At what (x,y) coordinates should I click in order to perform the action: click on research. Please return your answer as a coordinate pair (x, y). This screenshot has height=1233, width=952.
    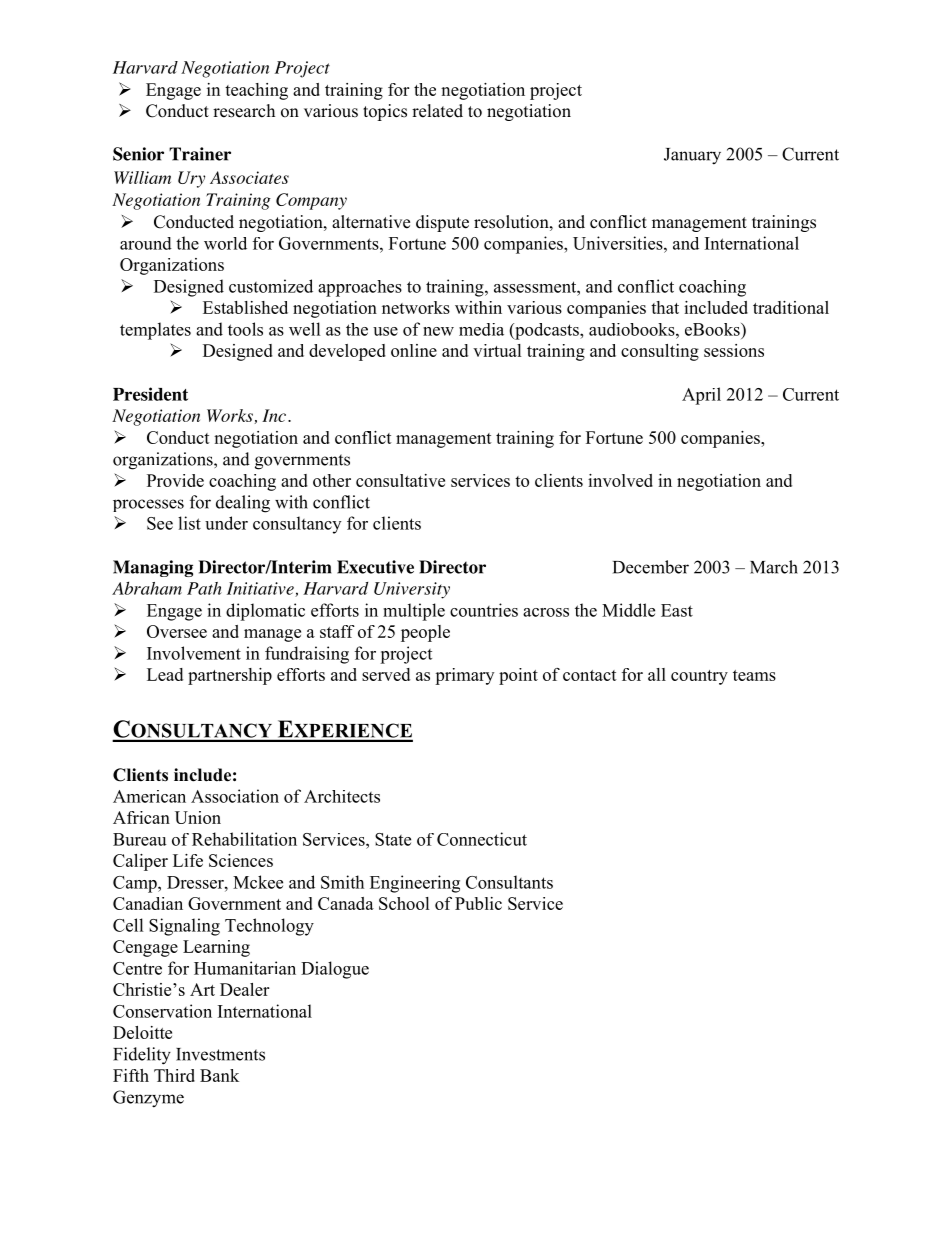
    Looking at the image, I should click on (244, 111).
